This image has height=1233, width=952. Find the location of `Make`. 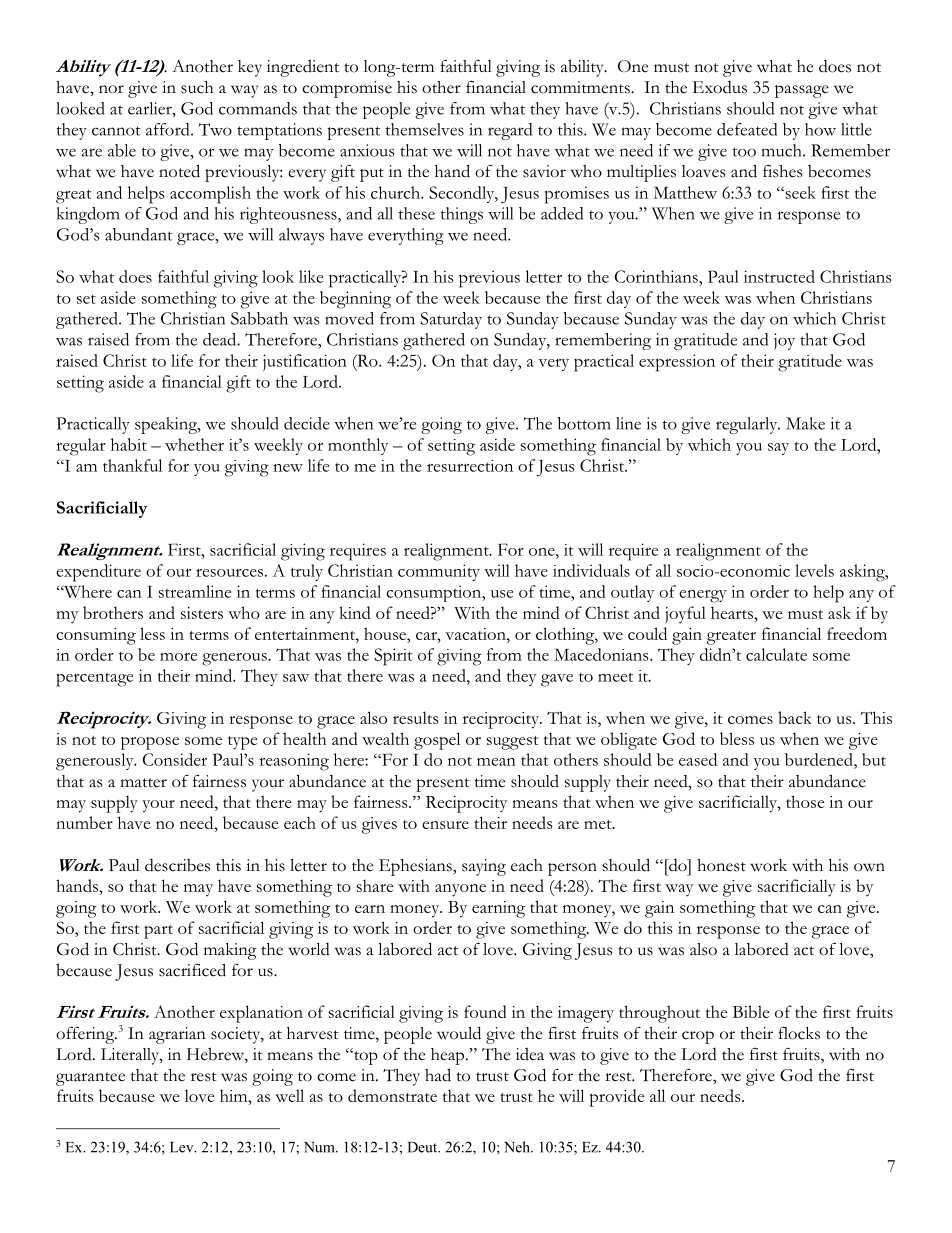

Make is located at coordinates (805, 423).
